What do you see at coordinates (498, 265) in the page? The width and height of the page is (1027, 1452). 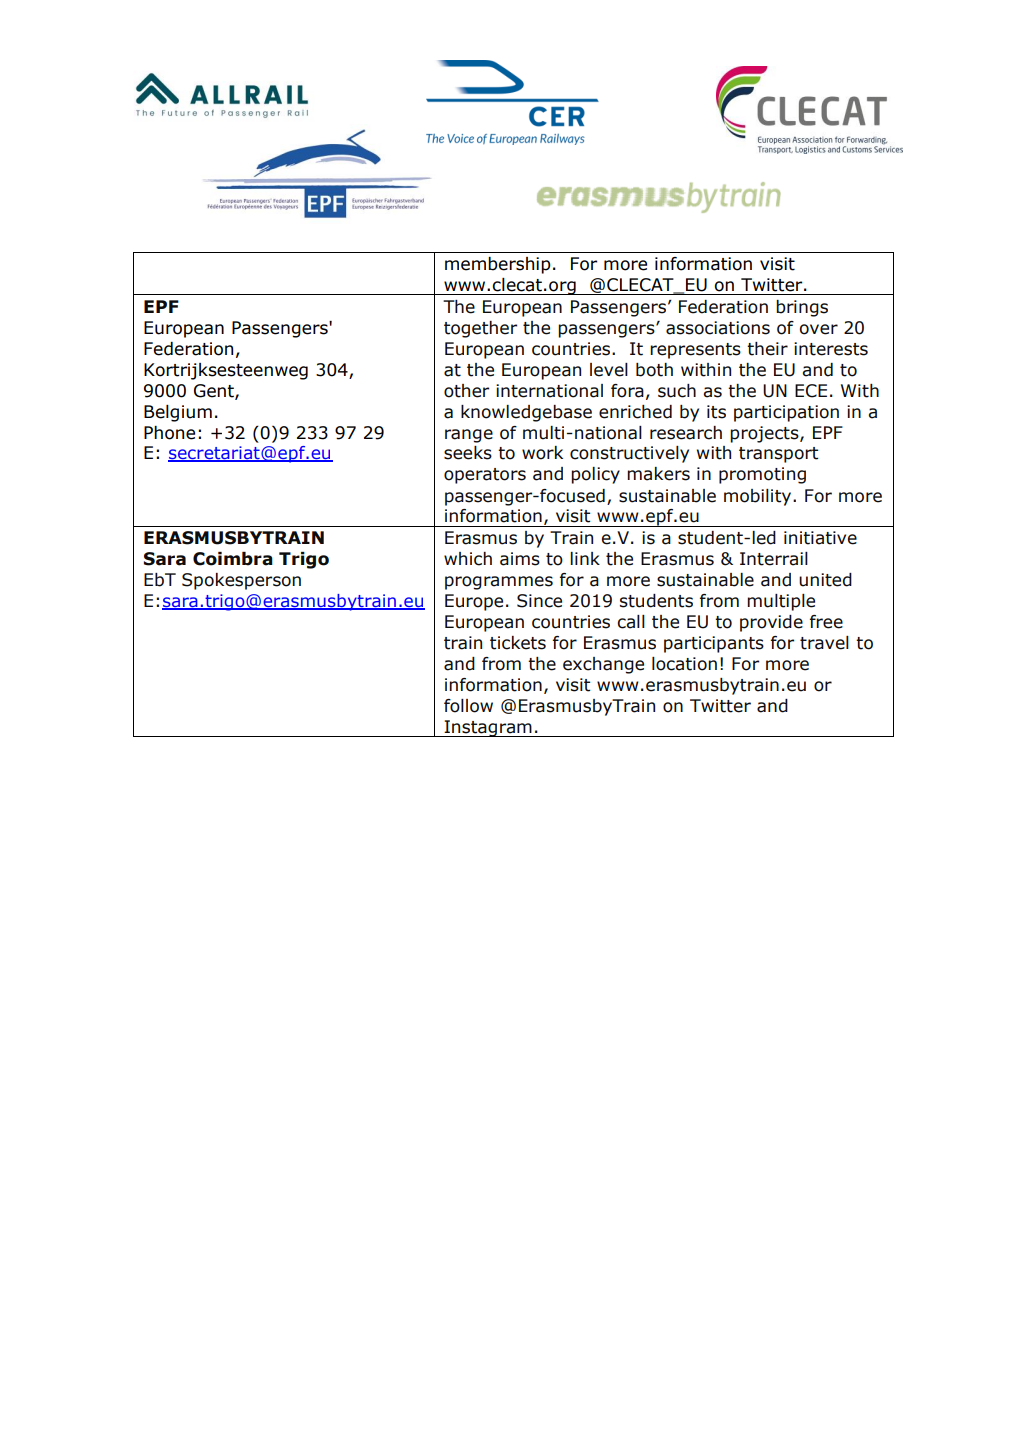 I see `membership` at bounding box center [498, 265].
